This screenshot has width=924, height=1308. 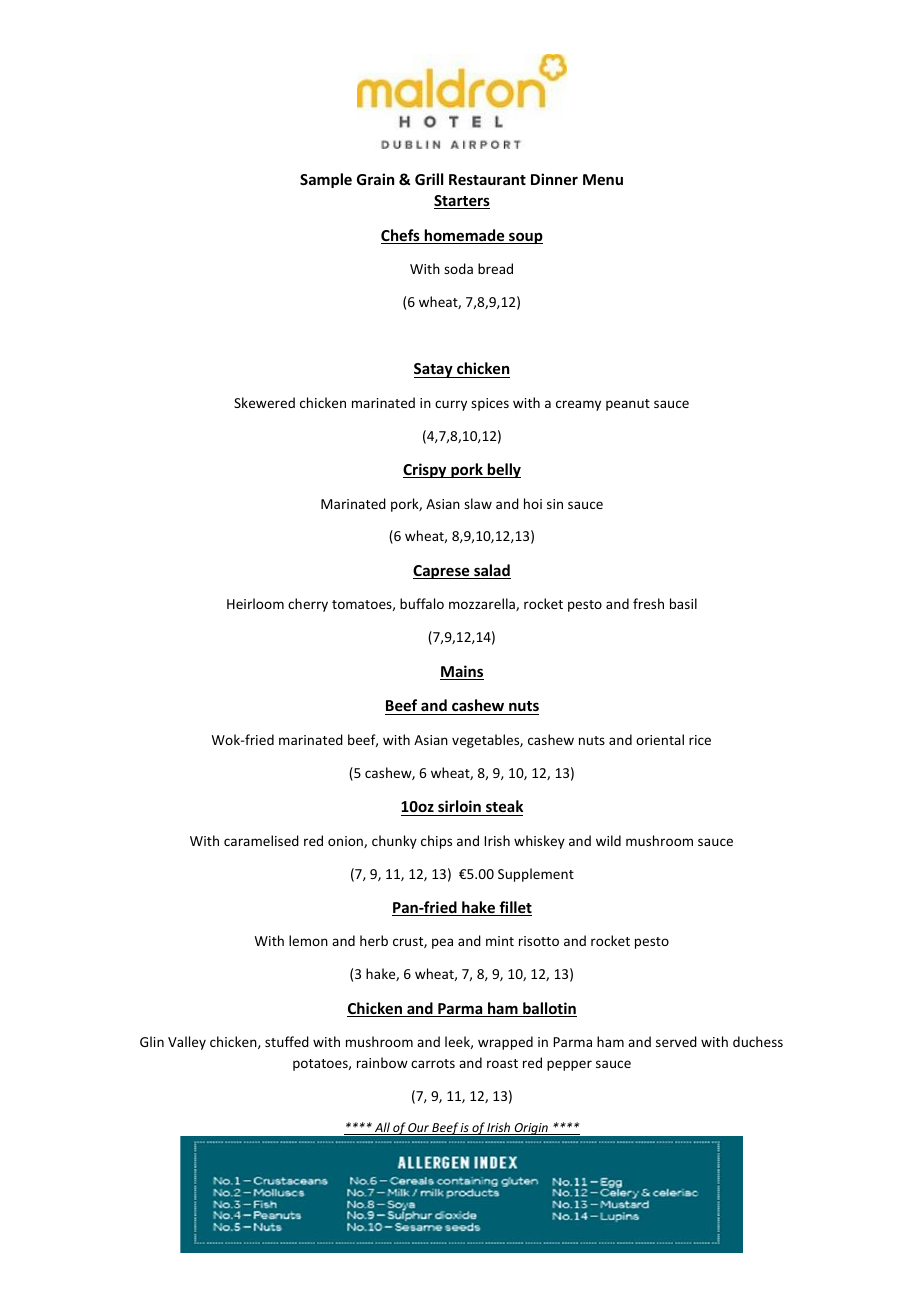 I want to click on rice, so click(x=700, y=740).
